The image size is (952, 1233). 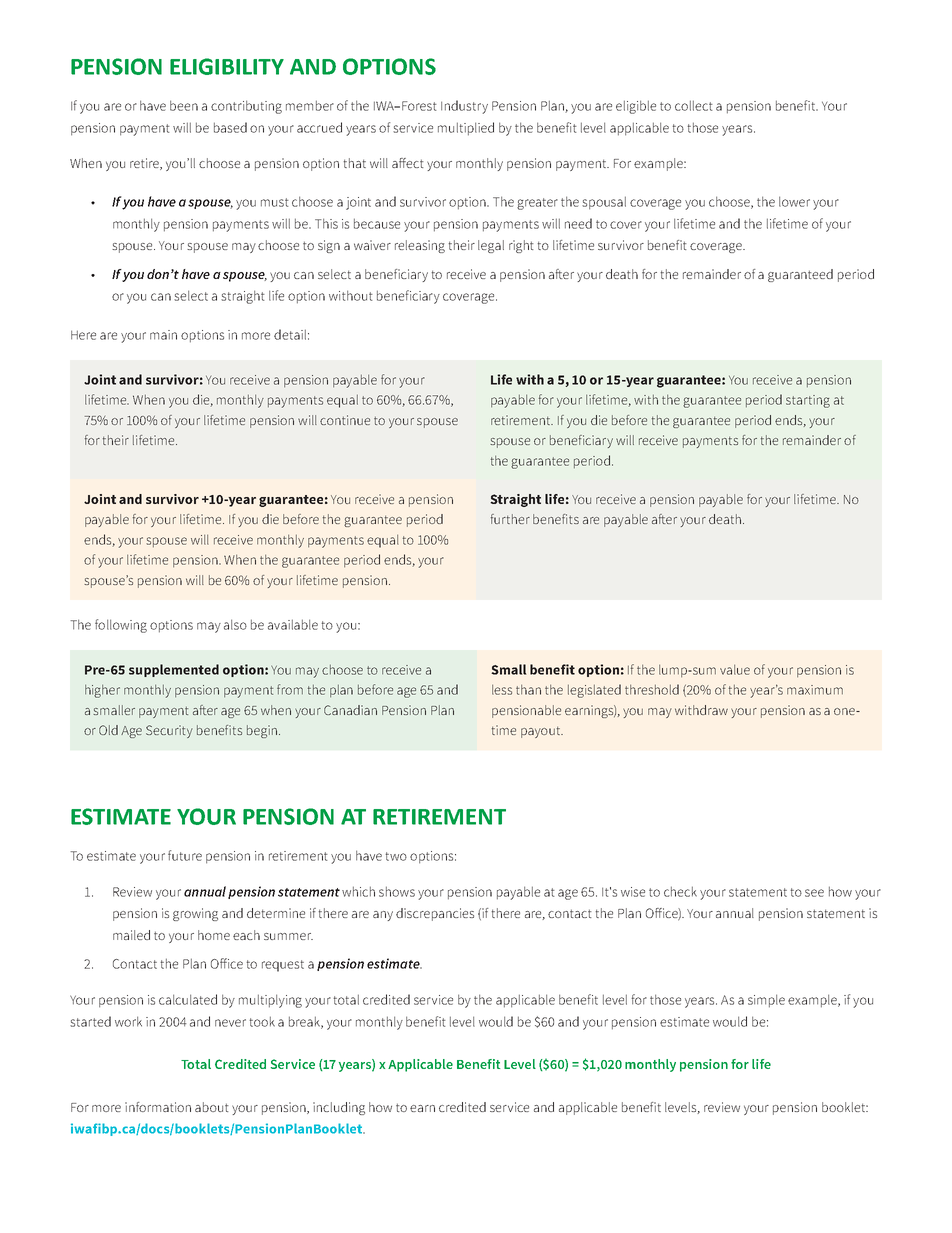 What do you see at coordinates (174, 670) in the page?
I see `supplemented` at bounding box center [174, 670].
